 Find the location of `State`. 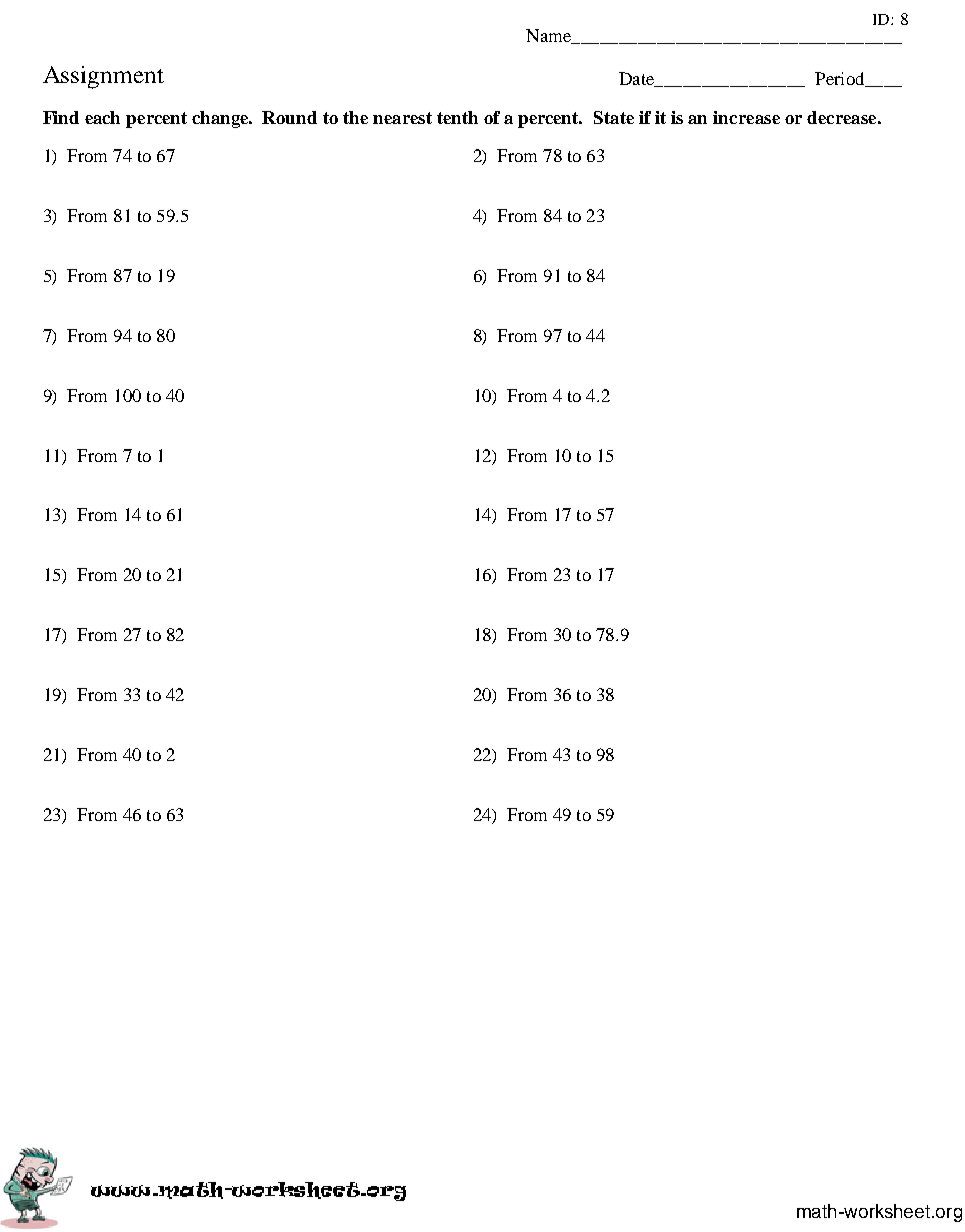

State is located at coordinates (614, 117).
